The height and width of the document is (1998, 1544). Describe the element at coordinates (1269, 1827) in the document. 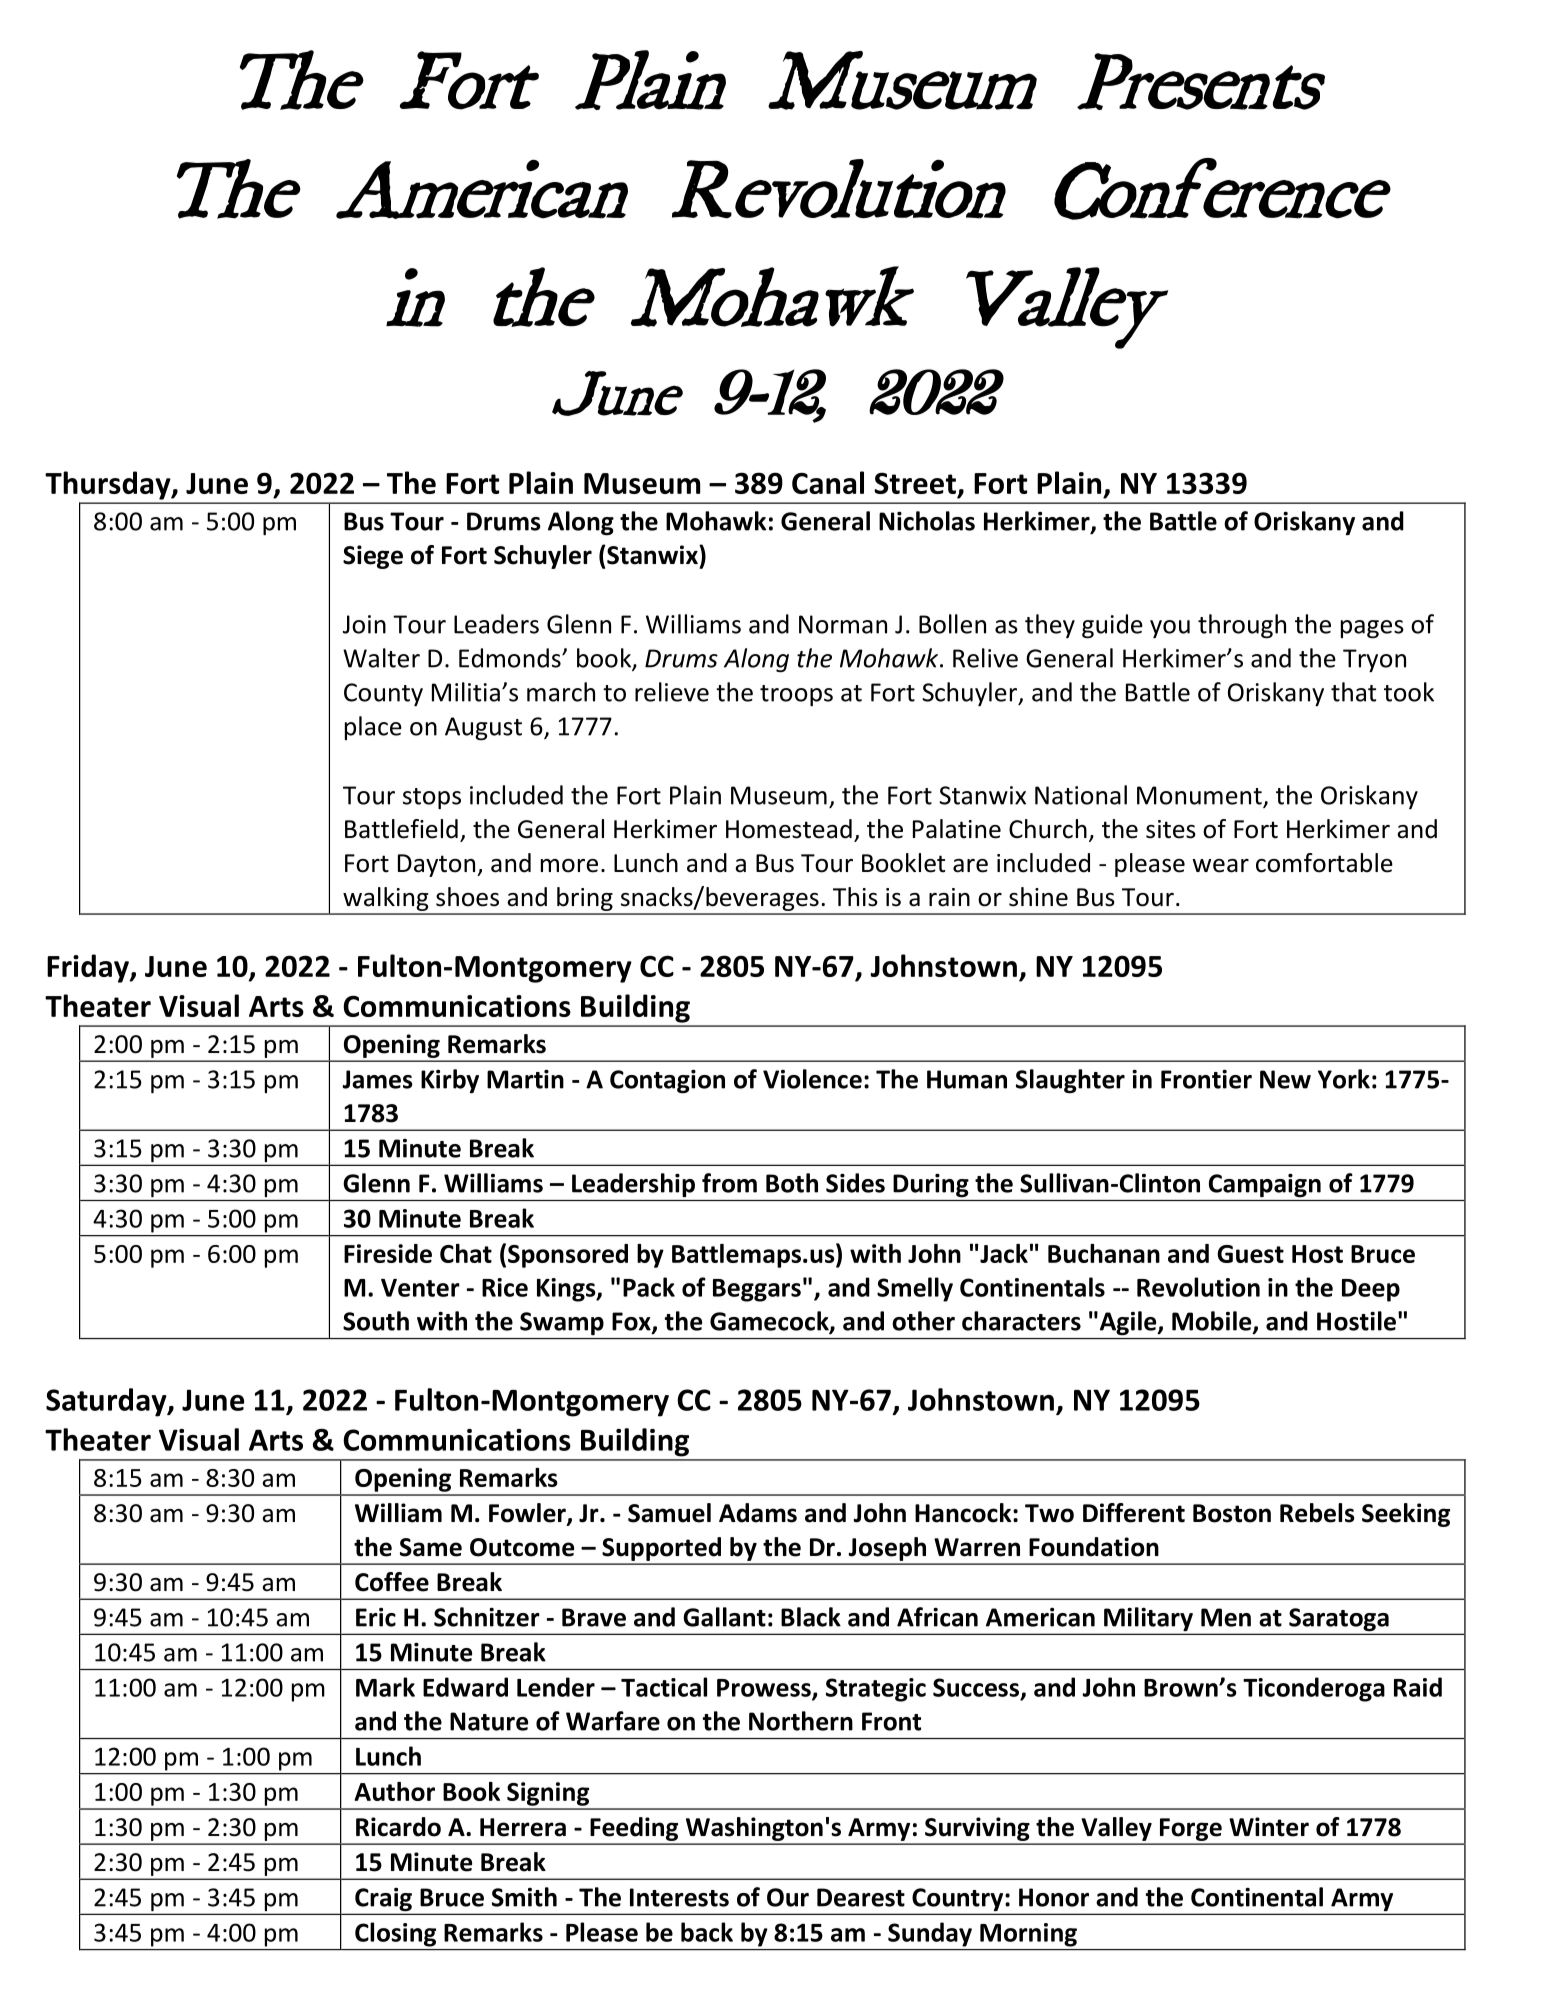

I see `Winter` at that location.
